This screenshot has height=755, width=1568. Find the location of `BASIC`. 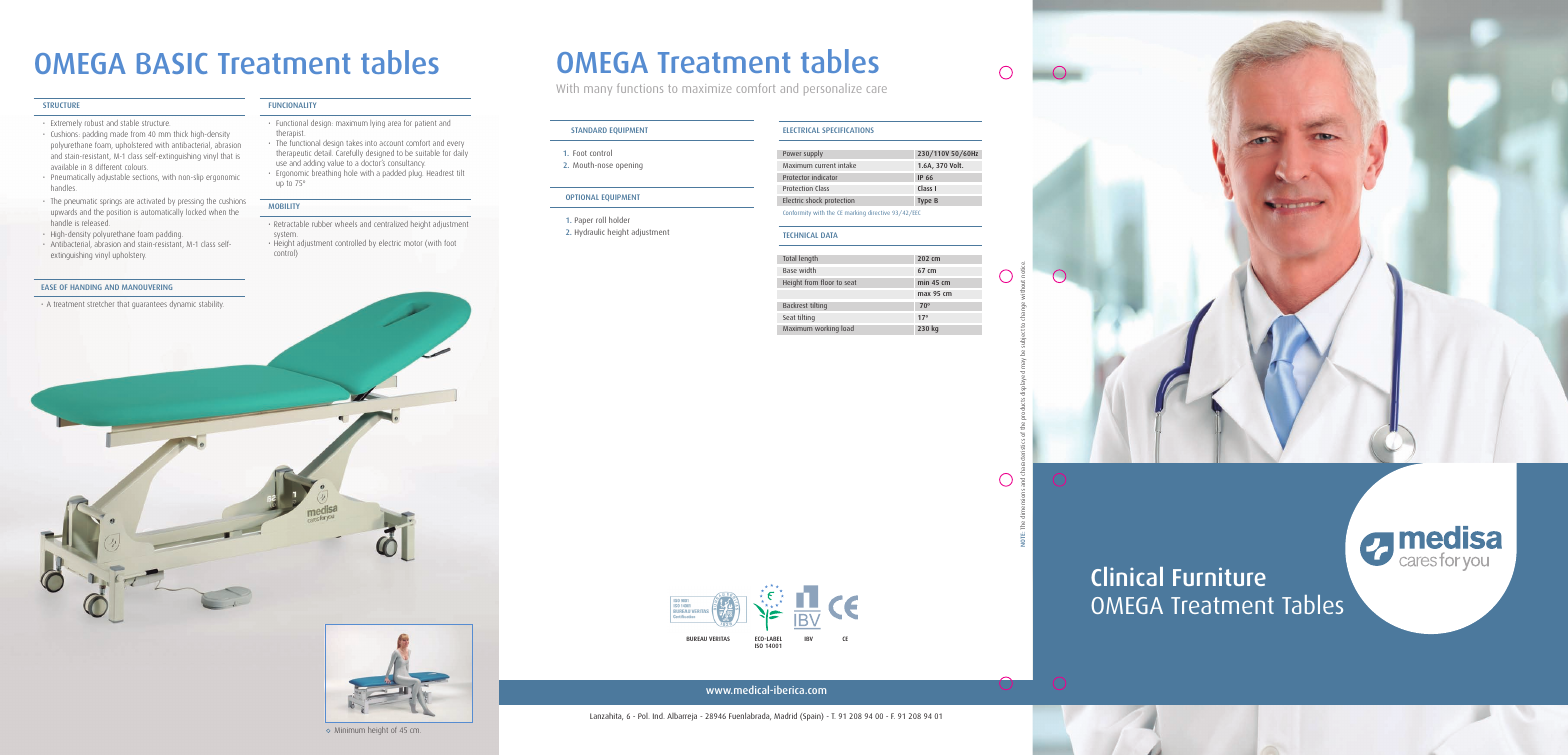

BASIC is located at coordinates (172, 63).
